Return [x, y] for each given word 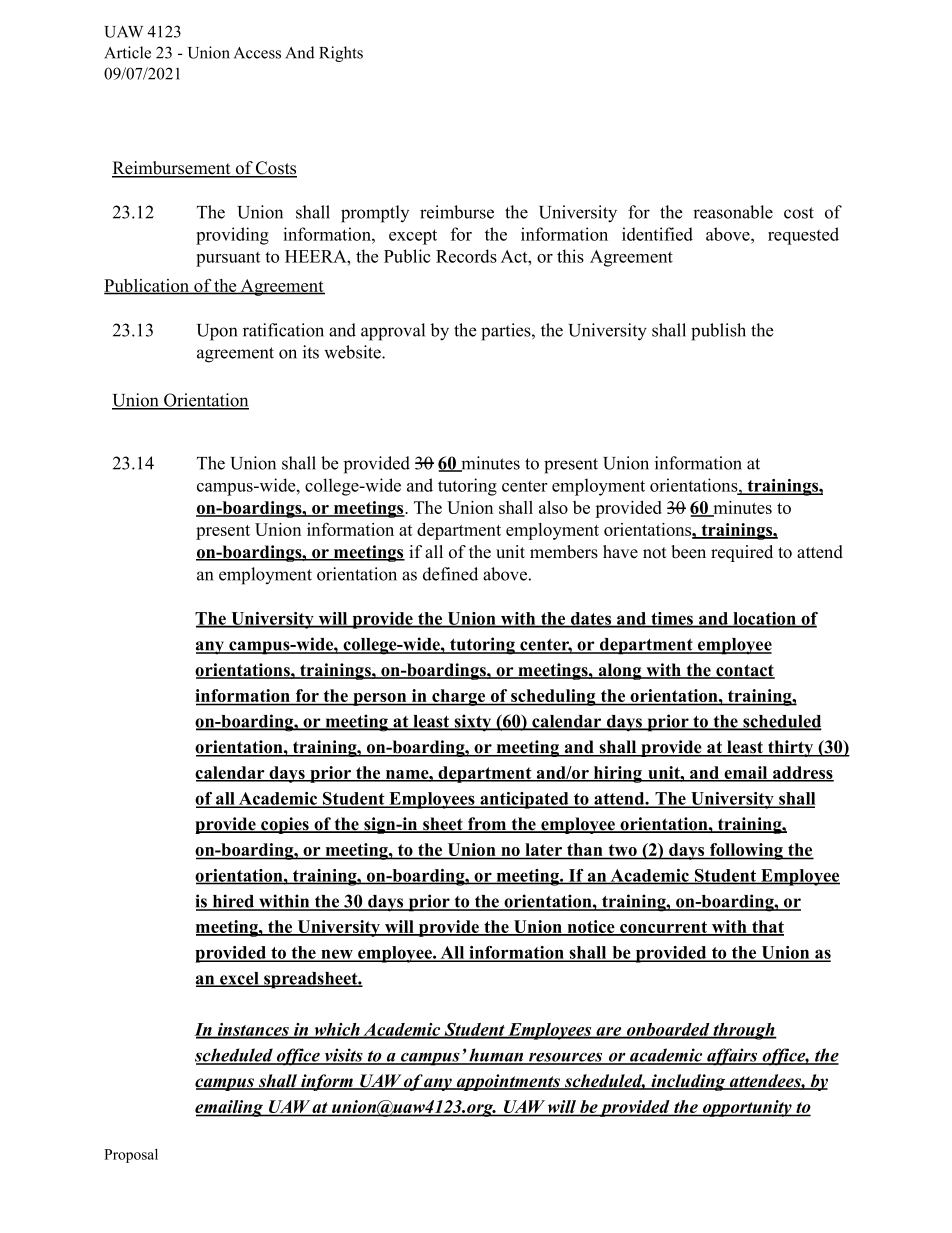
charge [459, 697]
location [764, 619]
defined [450, 574]
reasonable [733, 212]
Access [257, 53]
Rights [341, 54]
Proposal [131, 1156]
